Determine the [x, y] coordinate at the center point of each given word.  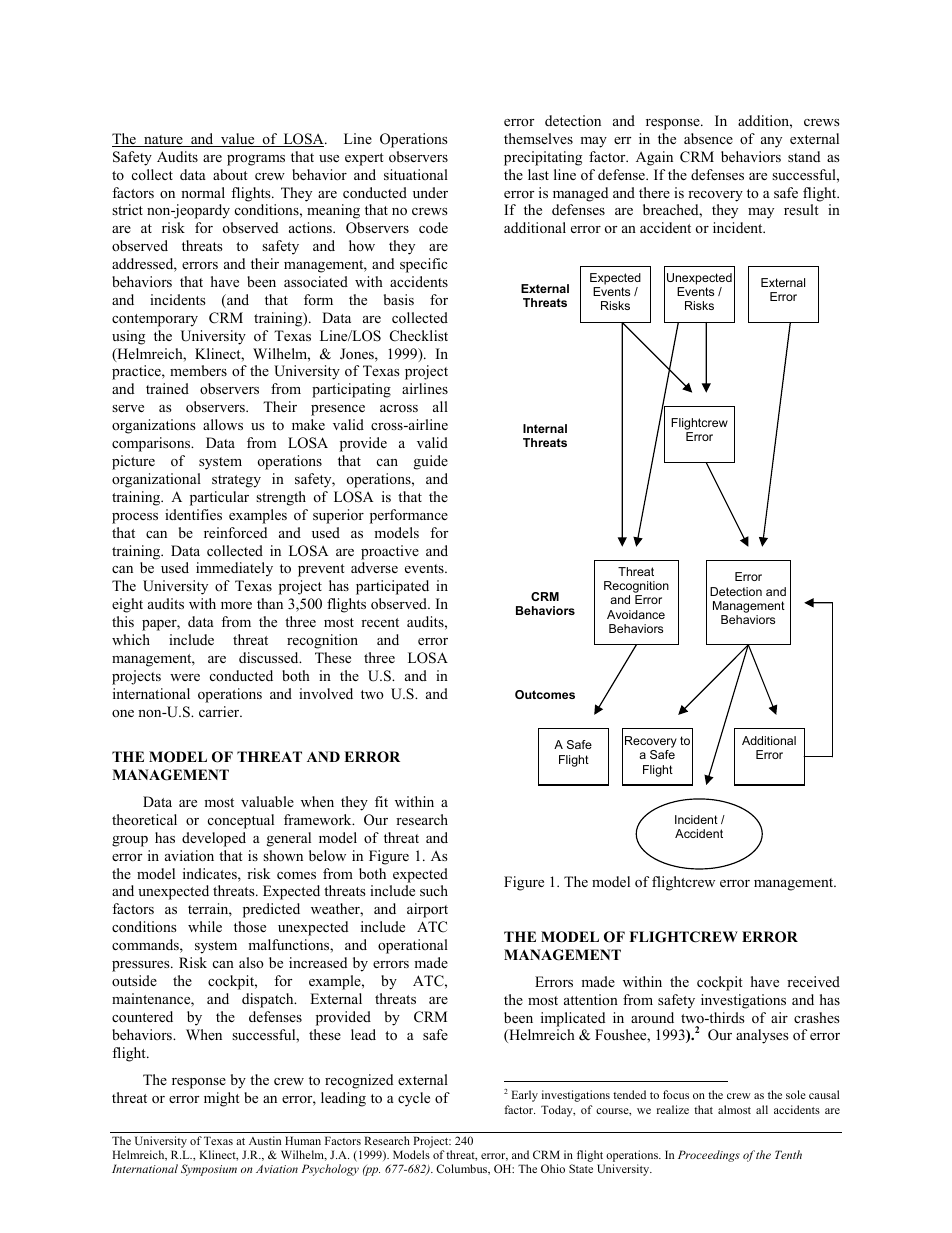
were [185, 677]
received [813, 981]
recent [380, 622]
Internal [545, 428]
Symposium [209, 1170]
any [771, 142]
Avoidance [636, 614]
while [205, 926]
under [430, 192]
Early [525, 1096]
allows [223, 424]
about [230, 174]
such [434, 890]
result [801, 209]
